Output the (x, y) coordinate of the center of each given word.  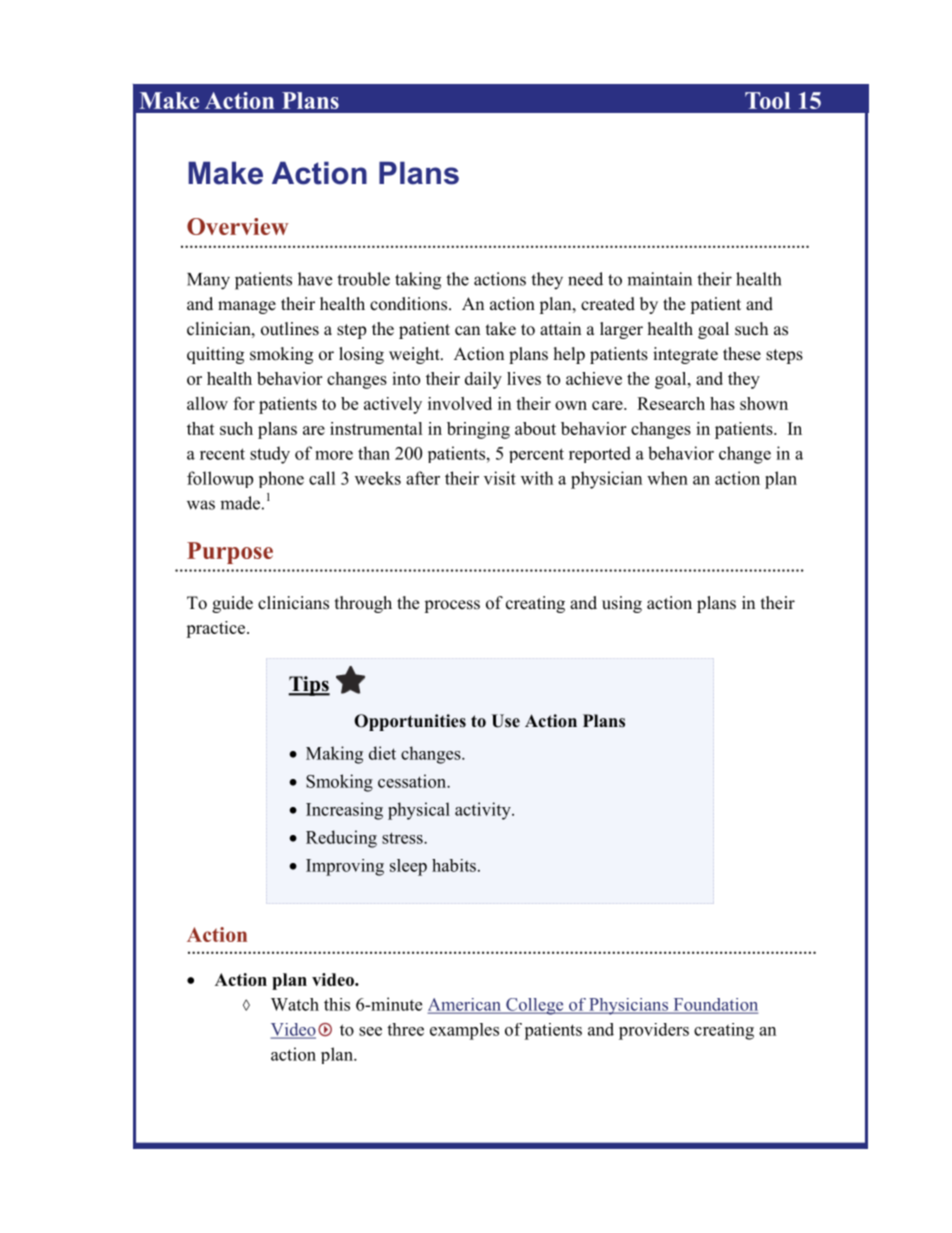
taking (418, 281)
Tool (767, 100)
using (622, 604)
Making (334, 755)
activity (484, 811)
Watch (295, 1004)
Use (505, 721)
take (501, 329)
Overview (238, 226)
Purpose (230, 553)
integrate (685, 355)
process (452, 606)
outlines (290, 329)
